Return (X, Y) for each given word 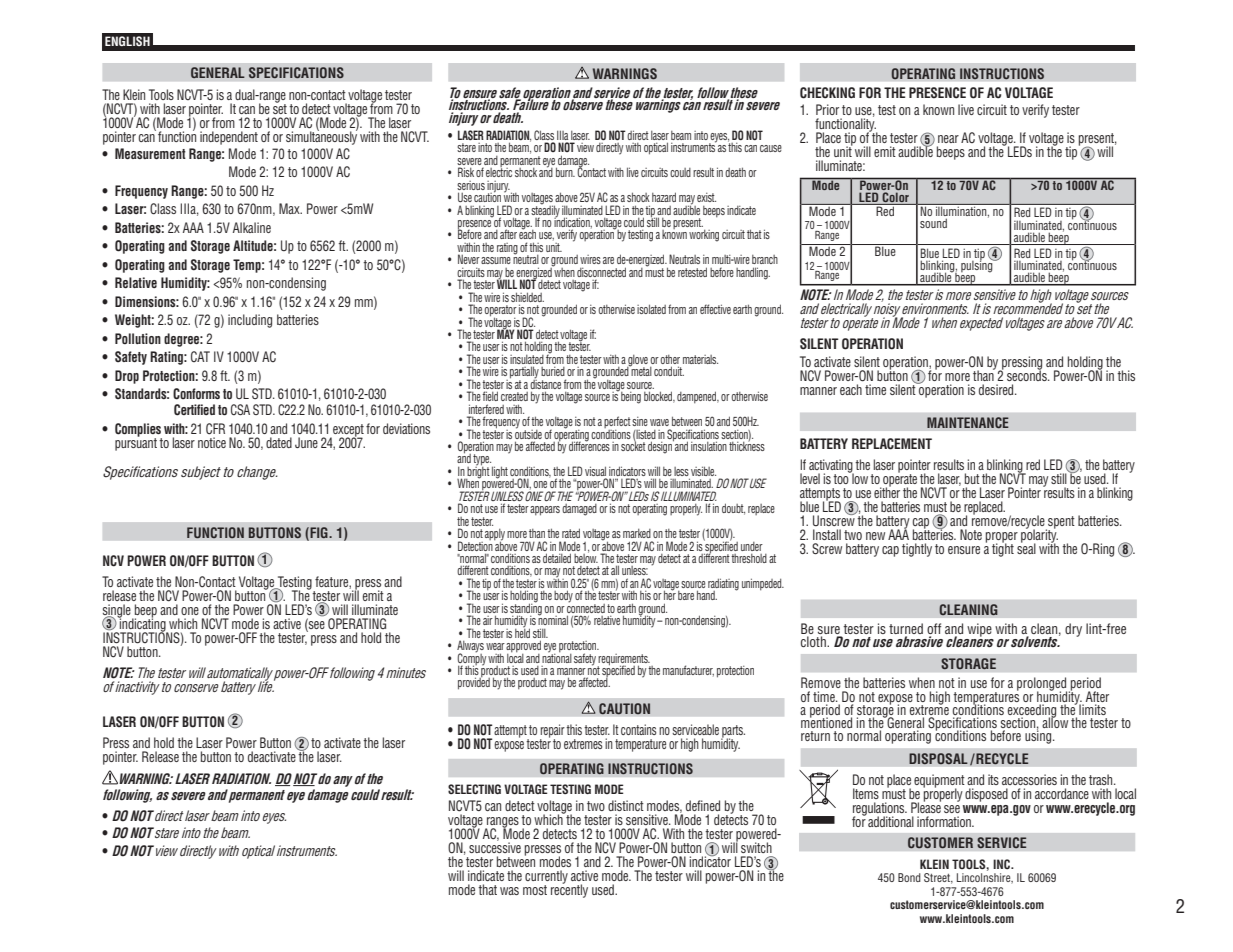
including (250, 321)
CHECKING (827, 93)
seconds (1028, 374)
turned (906, 630)
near (948, 139)
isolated (651, 309)
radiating (723, 585)
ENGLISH (127, 41)
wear (495, 646)
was (509, 891)
